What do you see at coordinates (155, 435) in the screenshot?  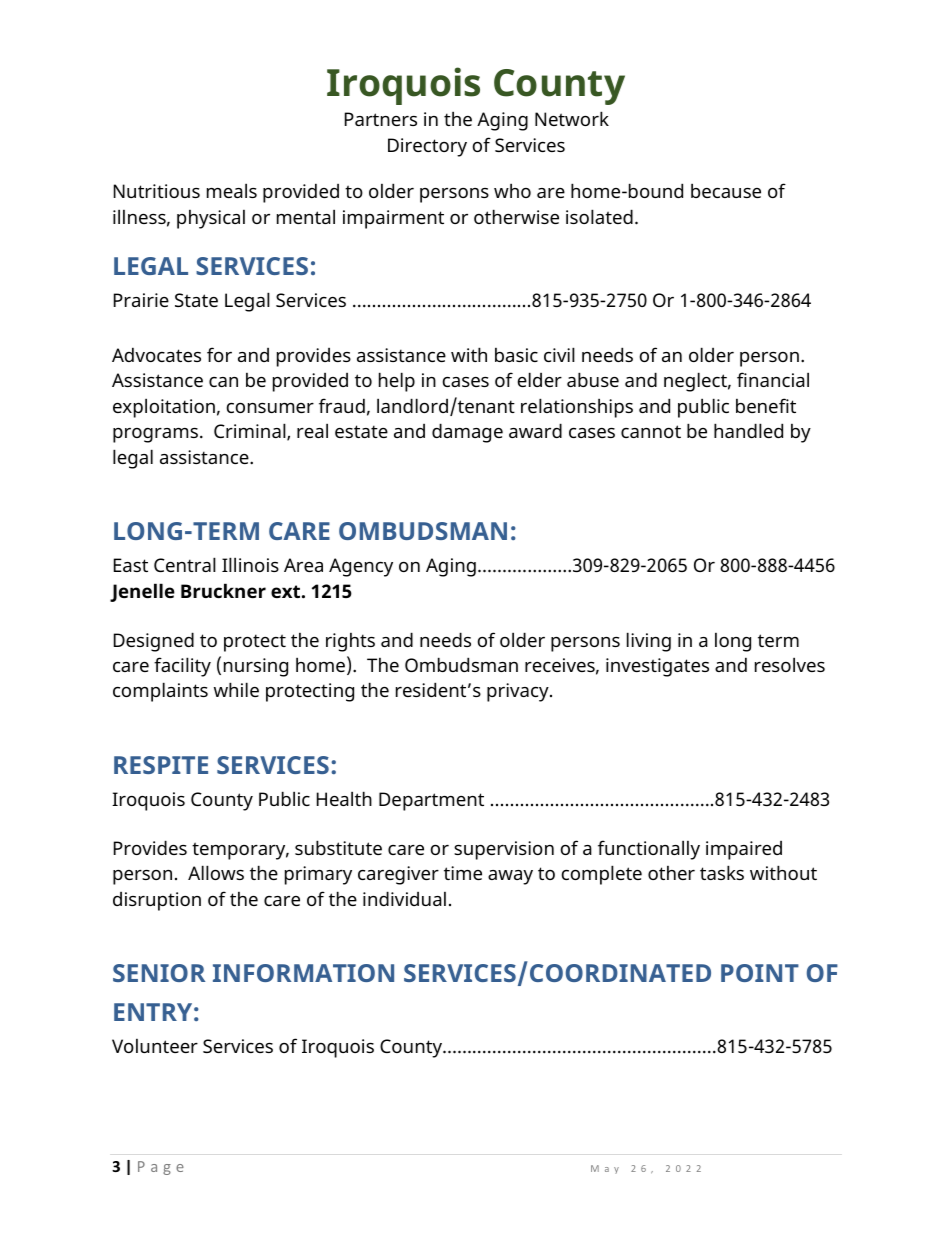 I see `programs` at bounding box center [155, 435].
